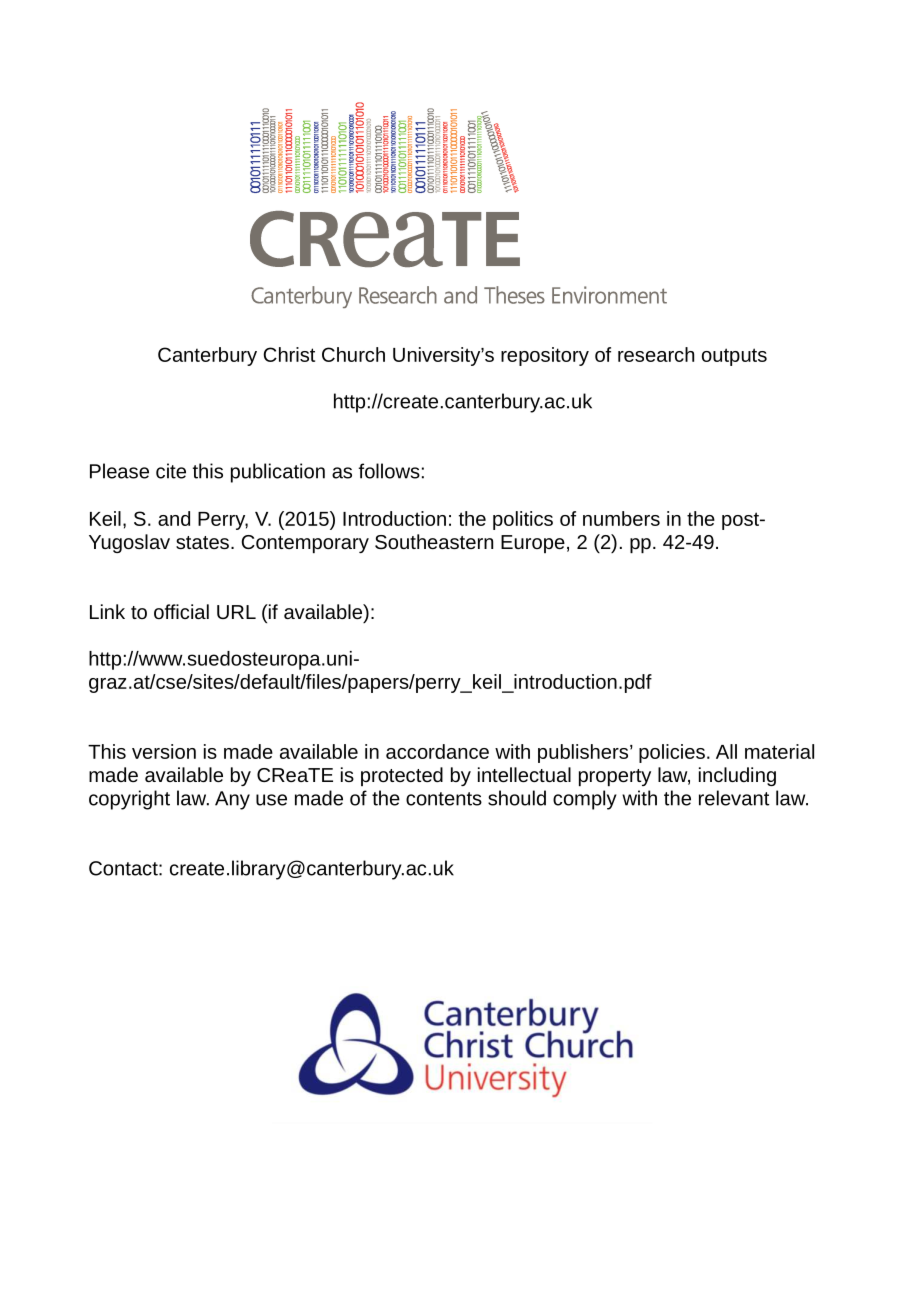 The image size is (924, 1308). Describe the element at coordinates (734, 357) in the screenshot. I see `outputs` at that location.
